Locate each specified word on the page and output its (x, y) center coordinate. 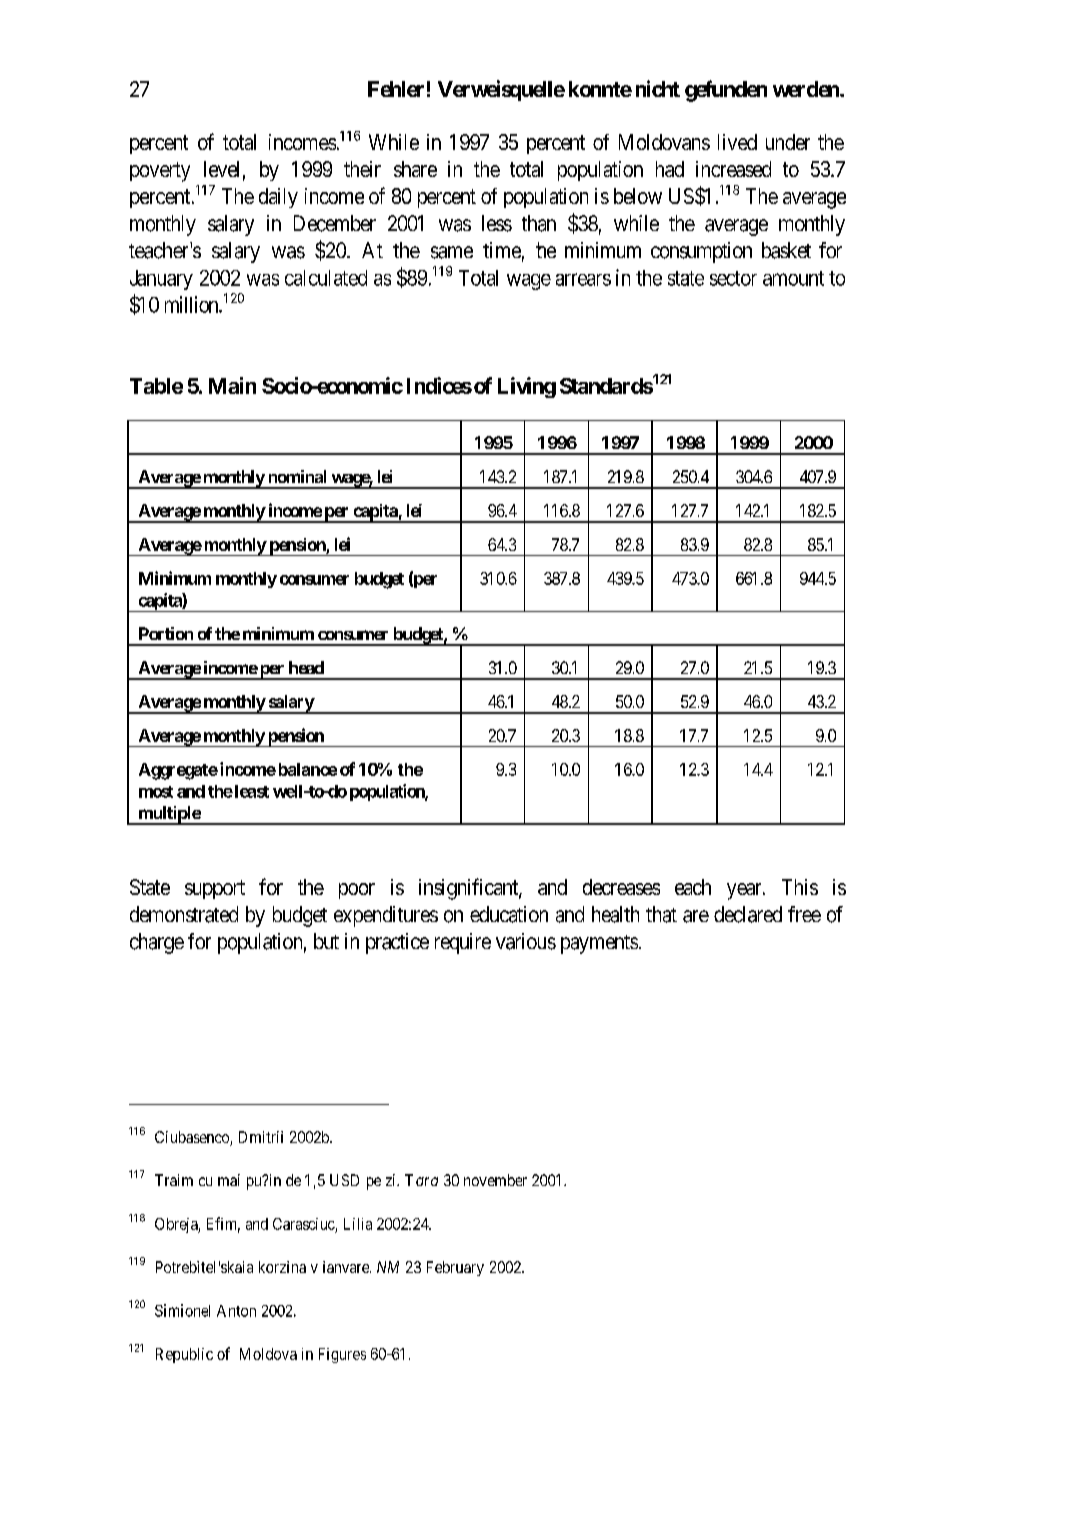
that (661, 914)
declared (748, 914)
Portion (166, 633)
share (415, 169)
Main (232, 385)
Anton (236, 1311)
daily (278, 198)
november (495, 1180)
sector (733, 278)
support (215, 889)
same (452, 252)
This (800, 887)
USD (344, 1180)
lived (737, 142)
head (306, 667)
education (509, 914)
